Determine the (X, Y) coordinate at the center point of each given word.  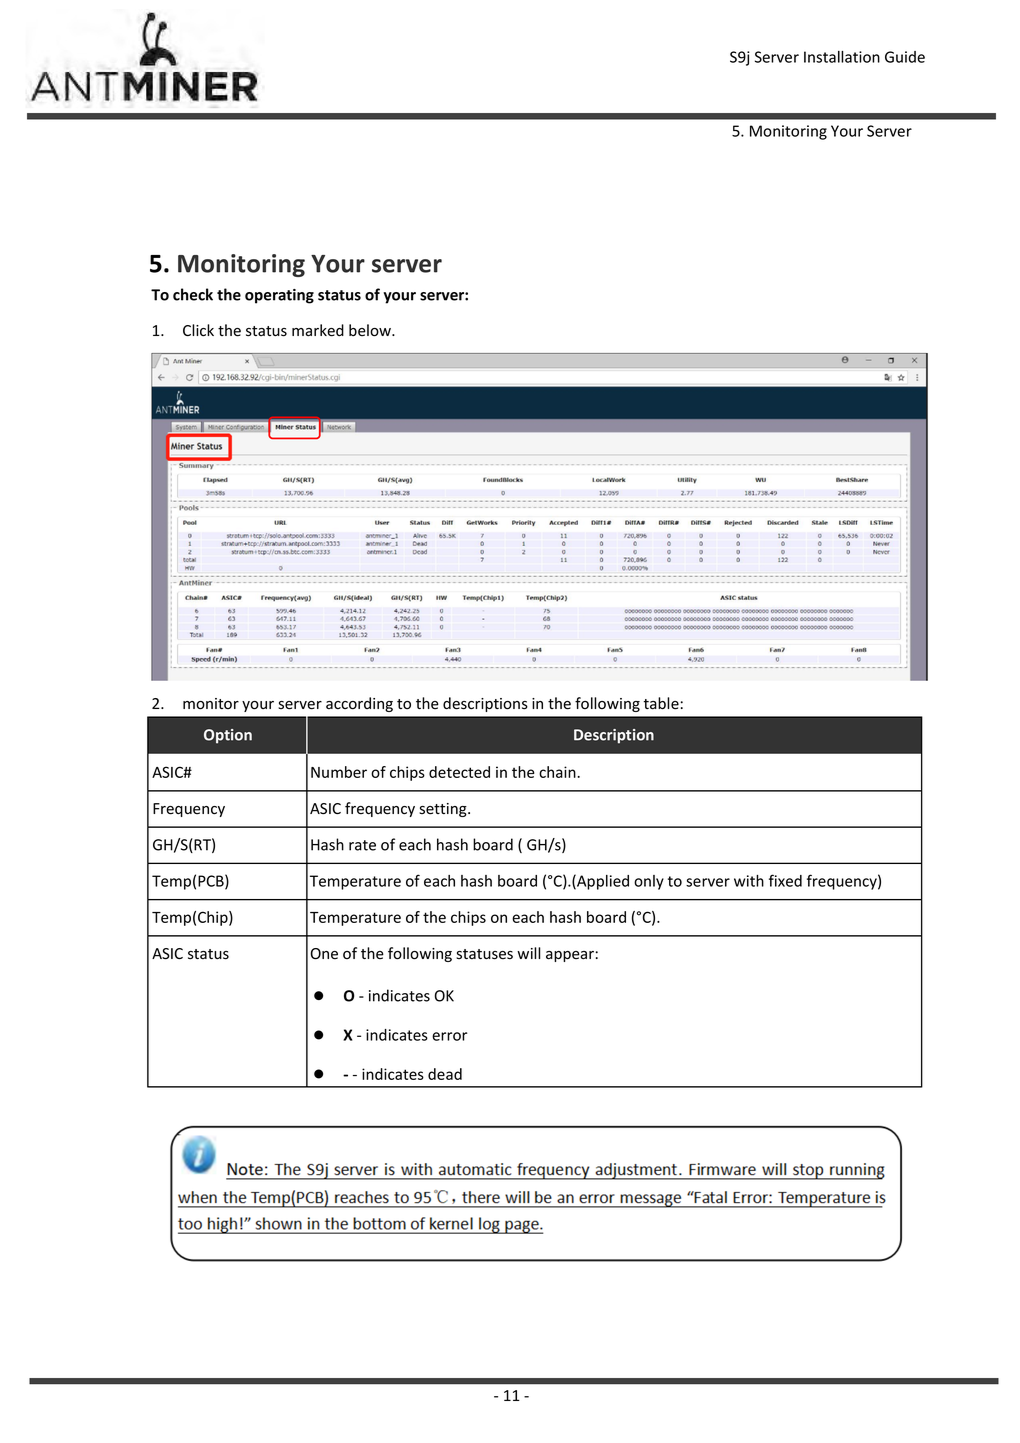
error (449, 1036)
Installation (842, 57)
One (324, 954)
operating (279, 296)
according (359, 704)
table (661, 703)
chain (558, 772)
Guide (905, 57)
